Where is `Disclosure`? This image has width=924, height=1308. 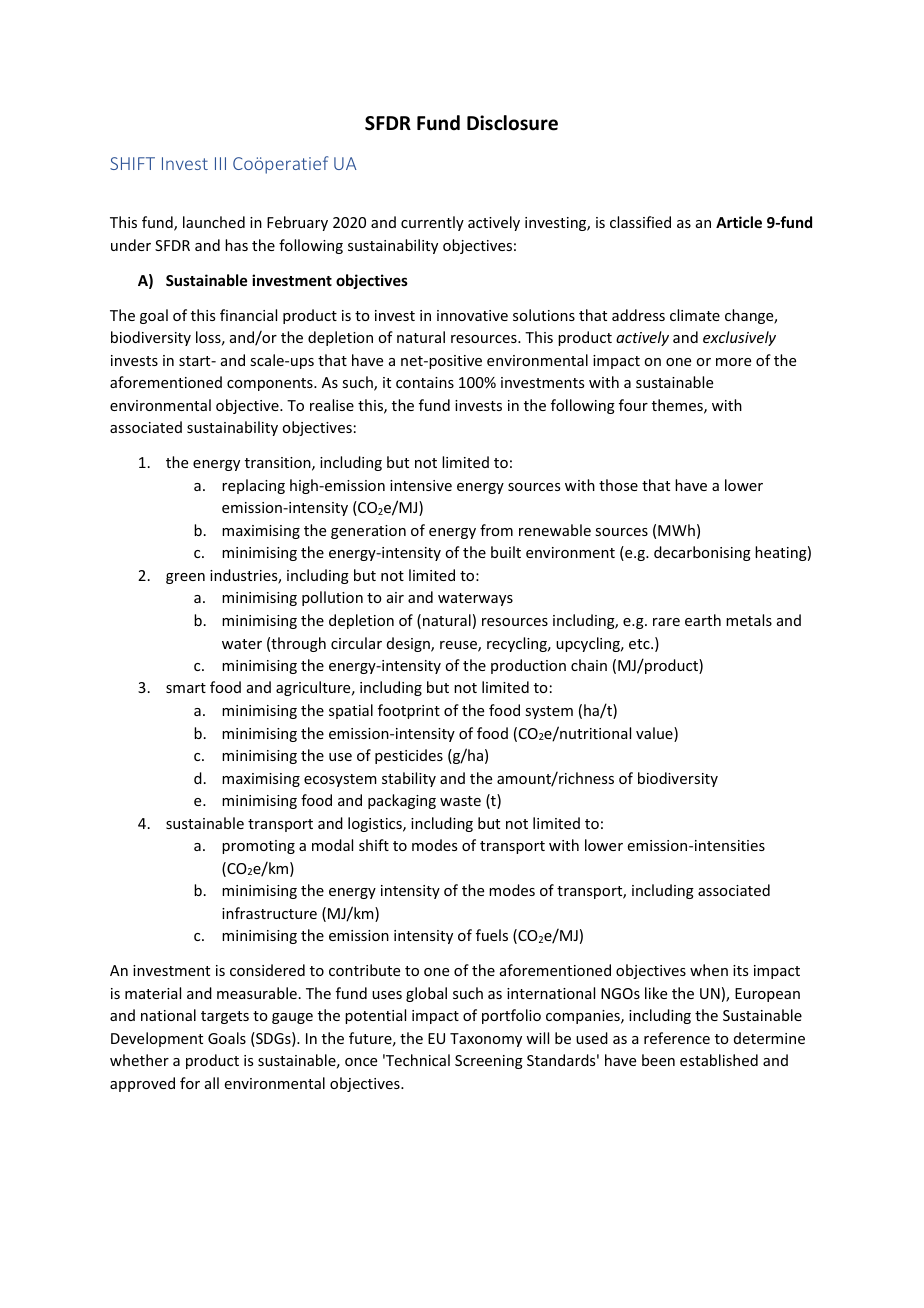 Disclosure is located at coordinates (512, 123).
